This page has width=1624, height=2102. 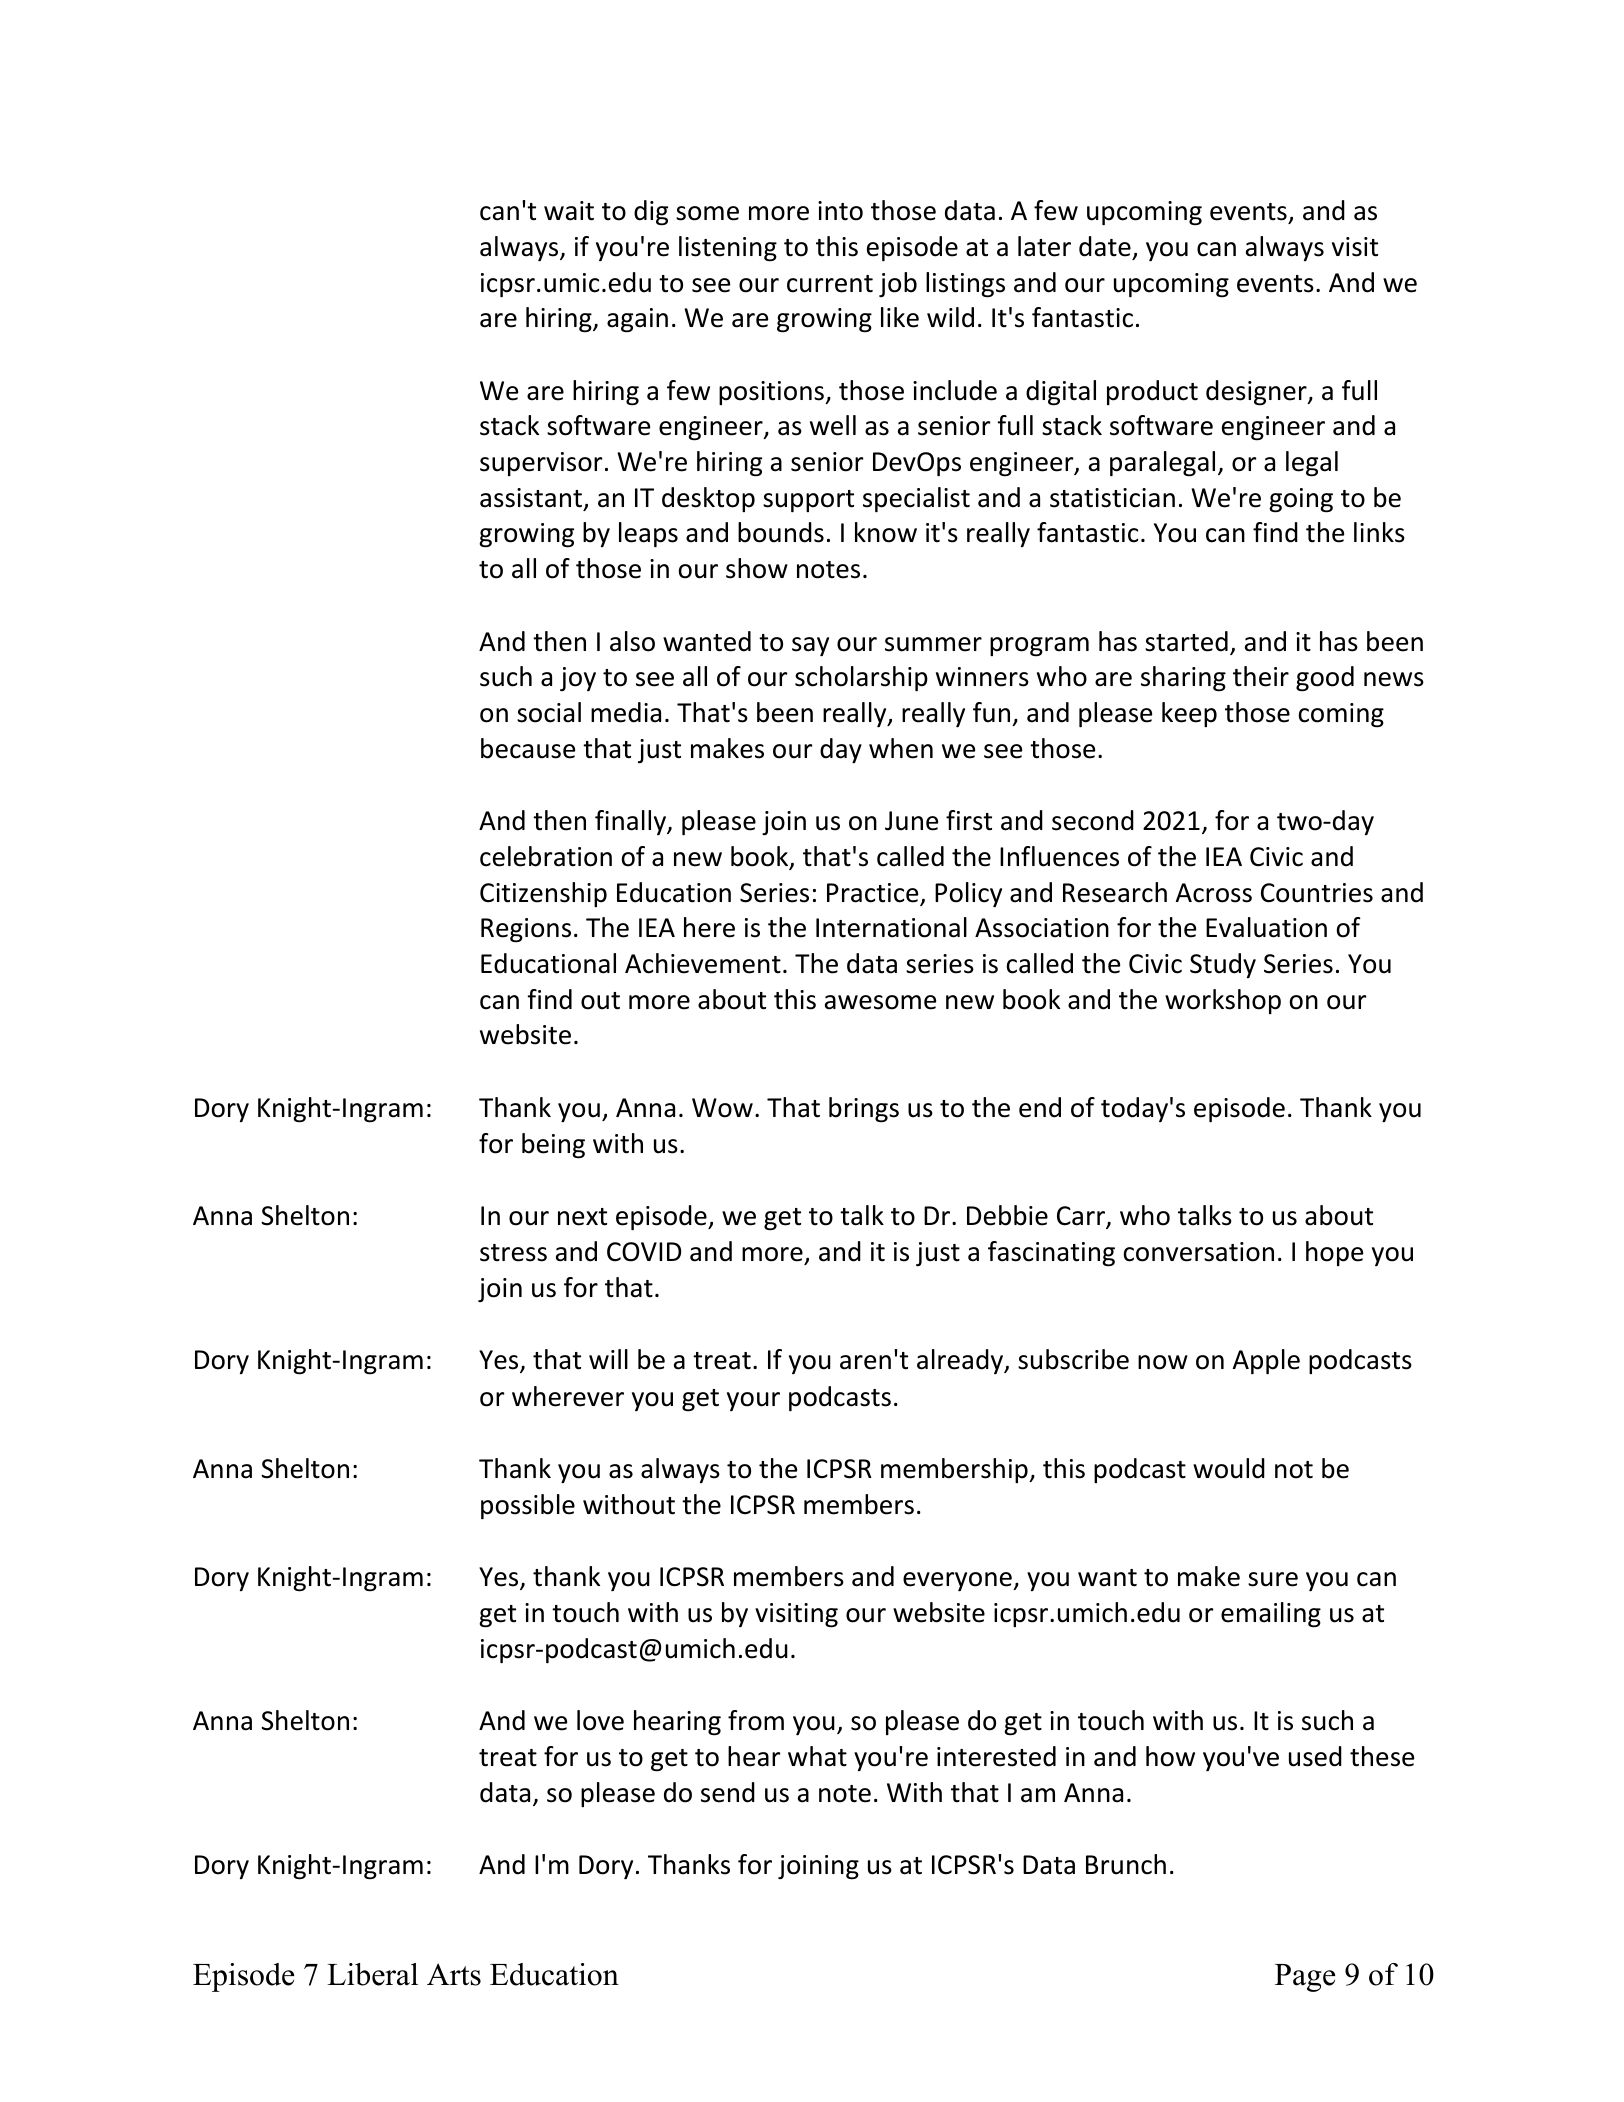 I want to click on job, so click(x=898, y=284).
